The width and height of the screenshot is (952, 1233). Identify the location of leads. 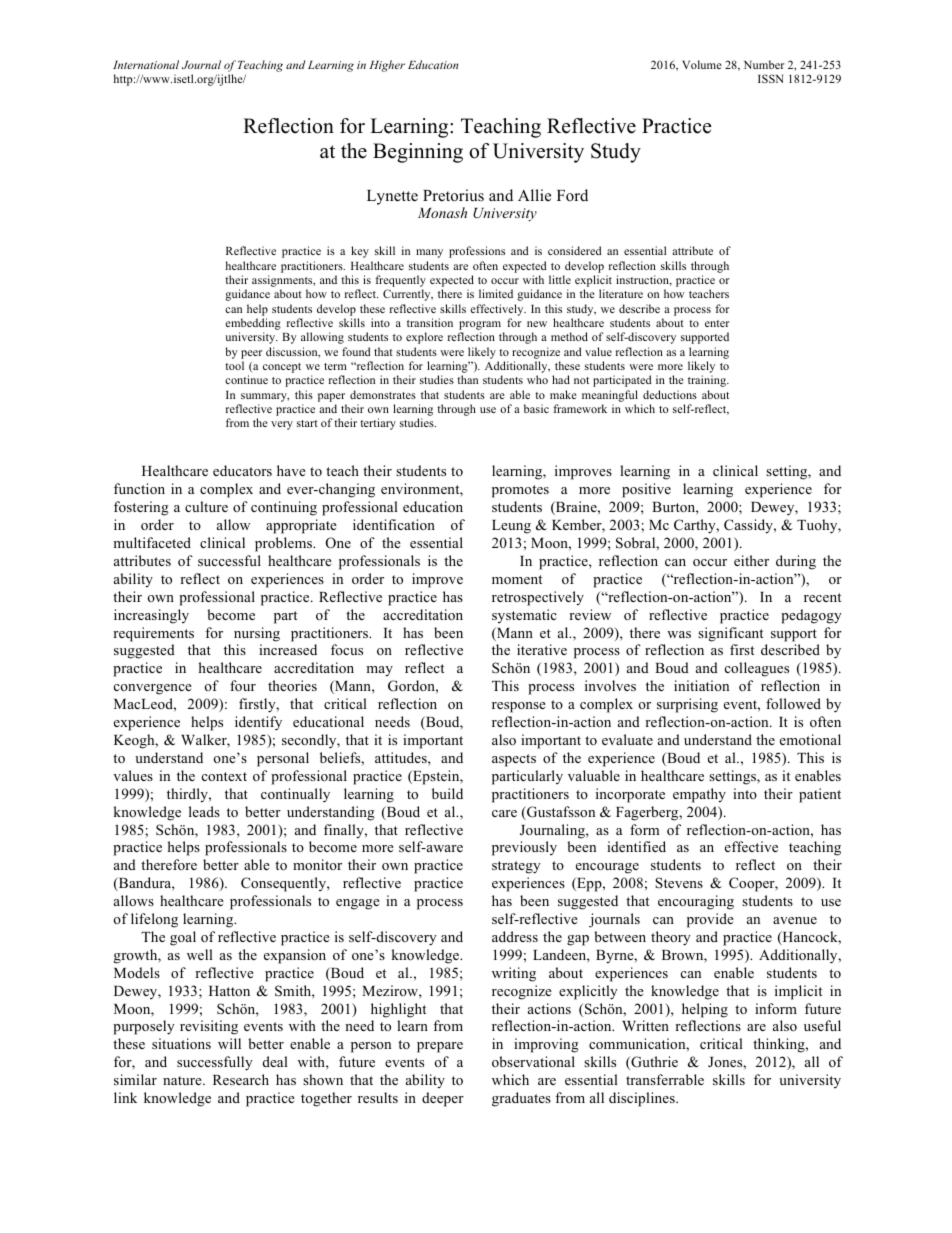
(204, 811).
